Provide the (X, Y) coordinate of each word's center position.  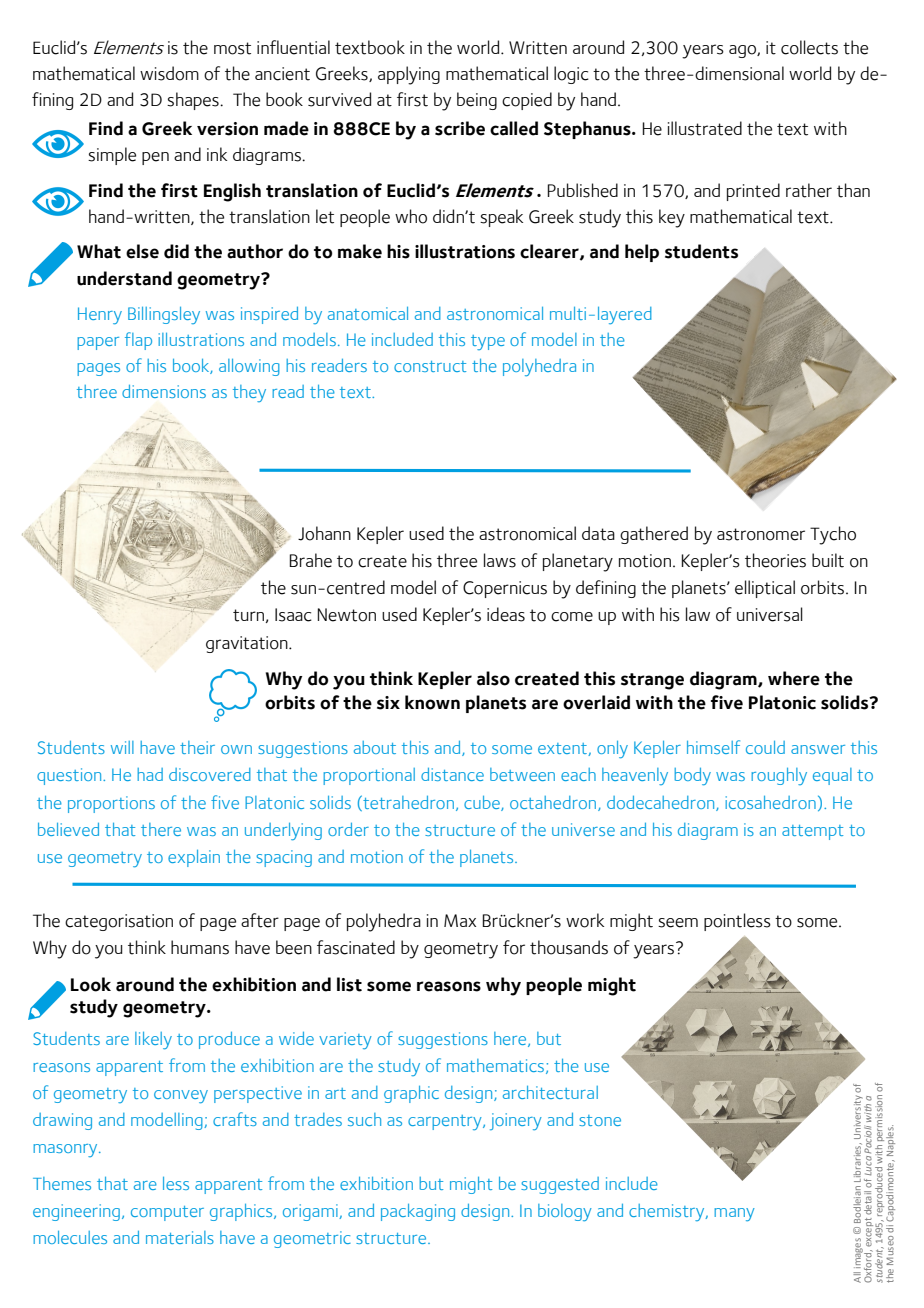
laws (500, 560)
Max (460, 920)
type (488, 342)
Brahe (310, 560)
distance (452, 774)
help (642, 253)
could (765, 747)
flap (138, 341)
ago (743, 51)
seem (678, 923)
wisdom (169, 73)
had (150, 774)
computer (167, 1213)
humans (200, 947)
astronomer (761, 534)
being (477, 101)
